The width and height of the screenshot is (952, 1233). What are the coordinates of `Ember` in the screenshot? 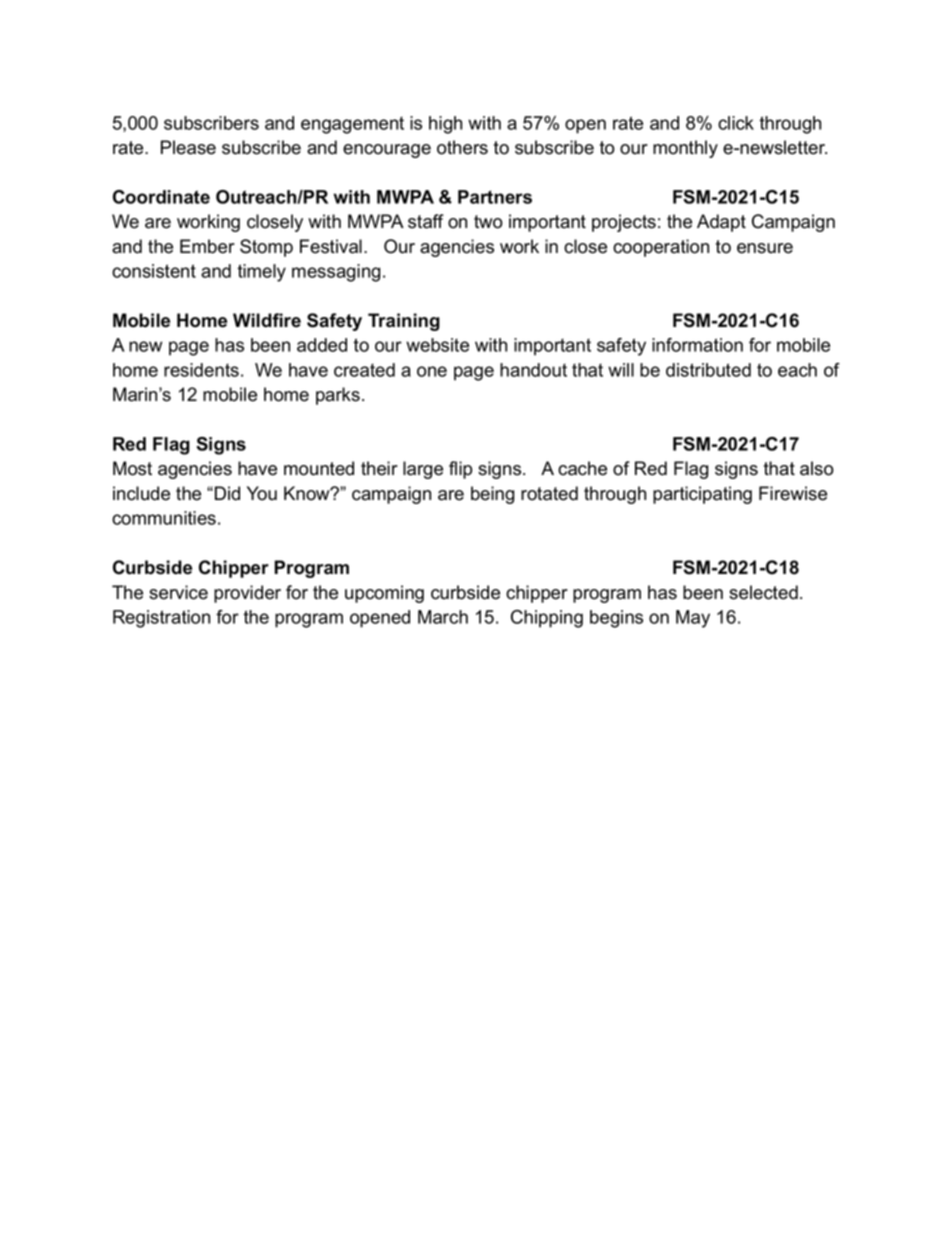 It's located at (207, 246).
